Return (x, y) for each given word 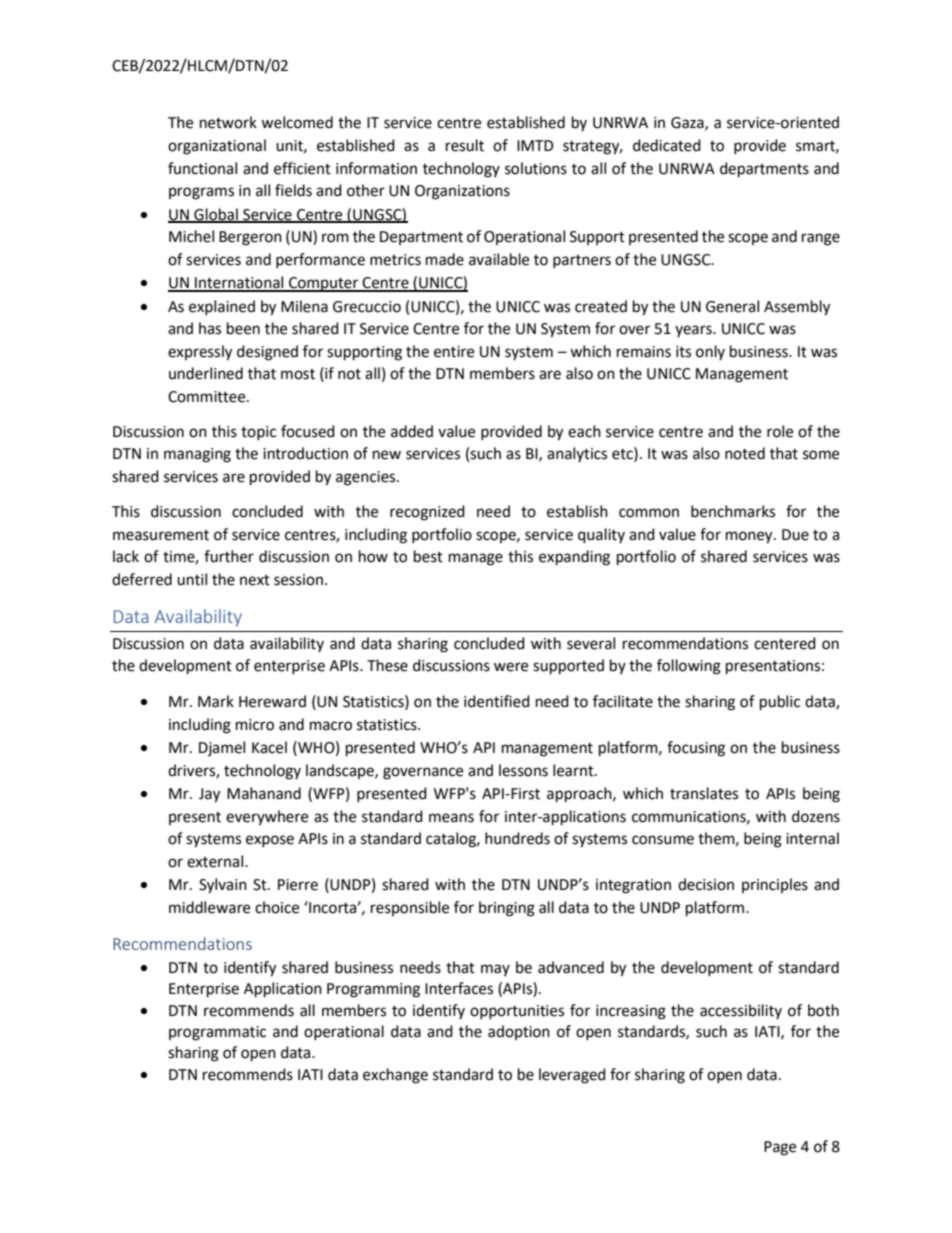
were (511, 667)
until (192, 579)
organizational (217, 147)
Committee (208, 397)
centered (785, 643)
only (710, 352)
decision (706, 884)
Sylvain (223, 886)
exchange (395, 1076)
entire (454, 352)
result (465, 145)
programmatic (217, 1033)
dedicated (667, 145)
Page (780, 1148)
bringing (507, 909)
